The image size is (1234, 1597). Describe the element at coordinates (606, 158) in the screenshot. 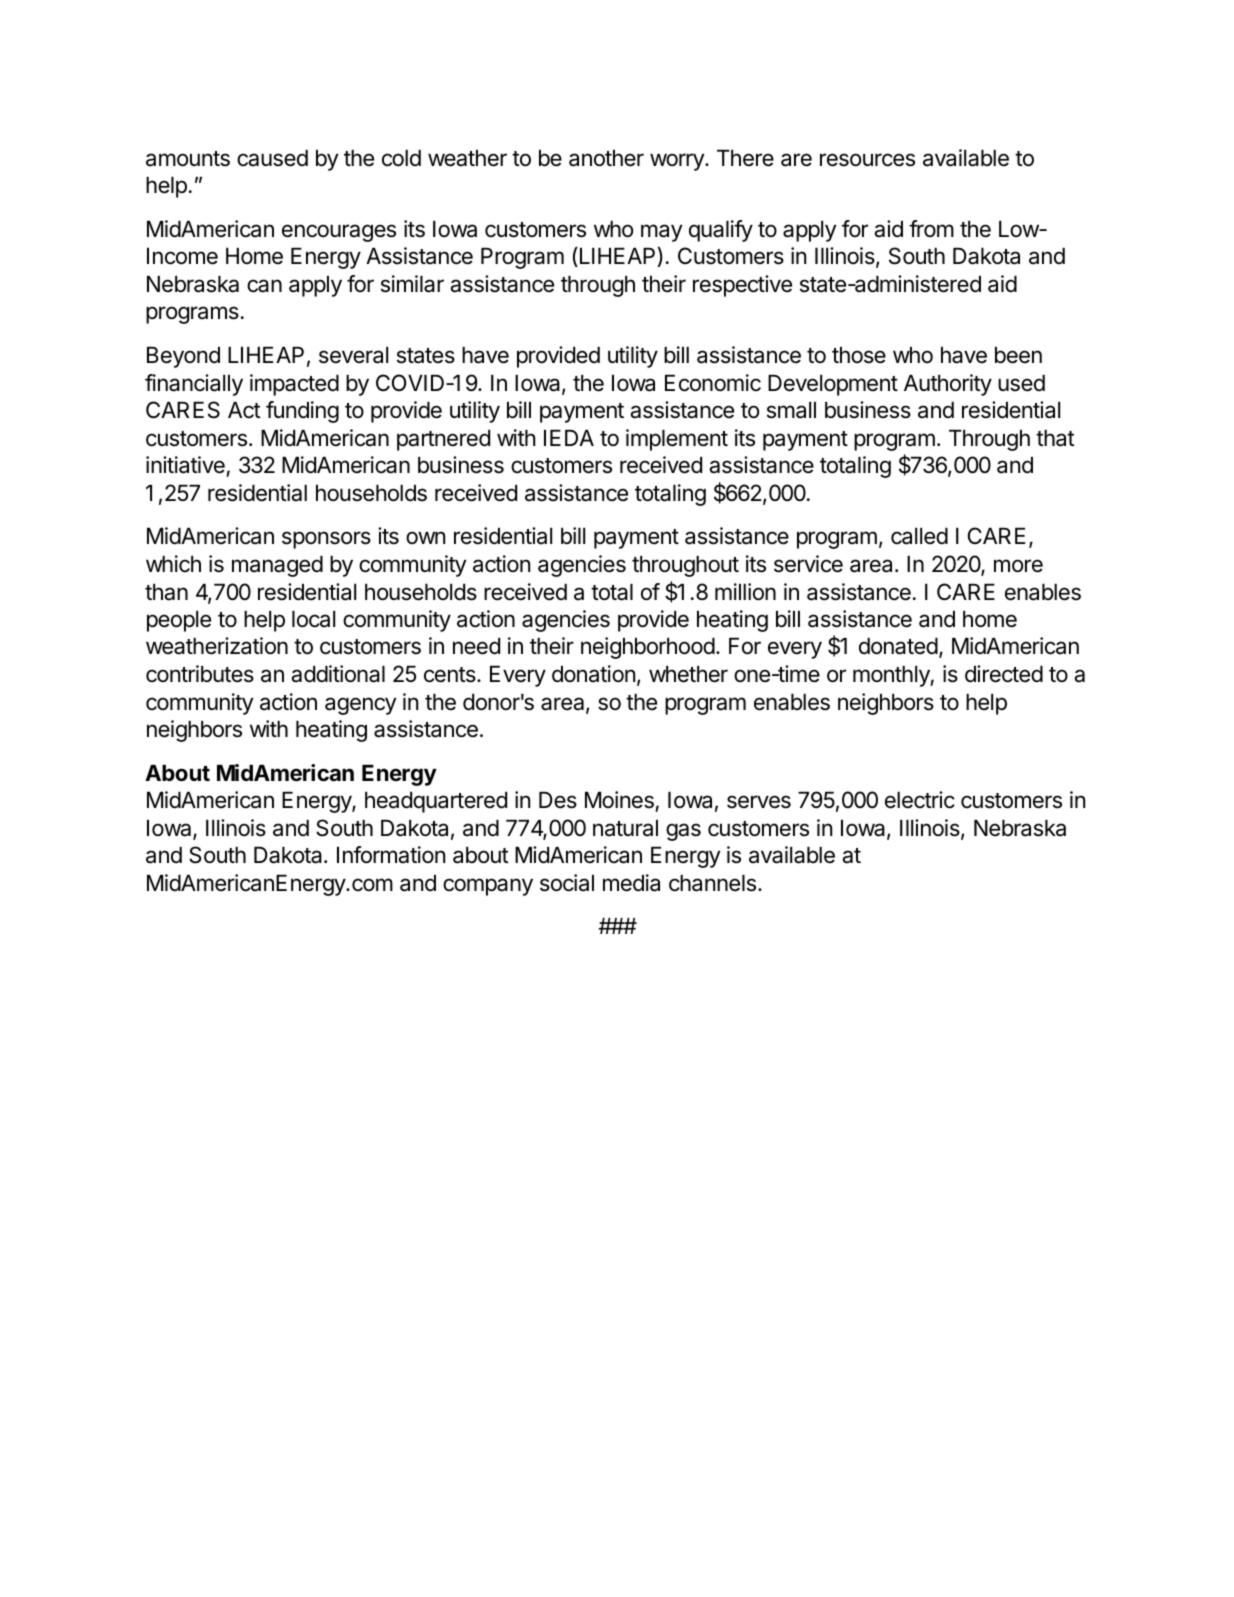

I see `another` at that location.
